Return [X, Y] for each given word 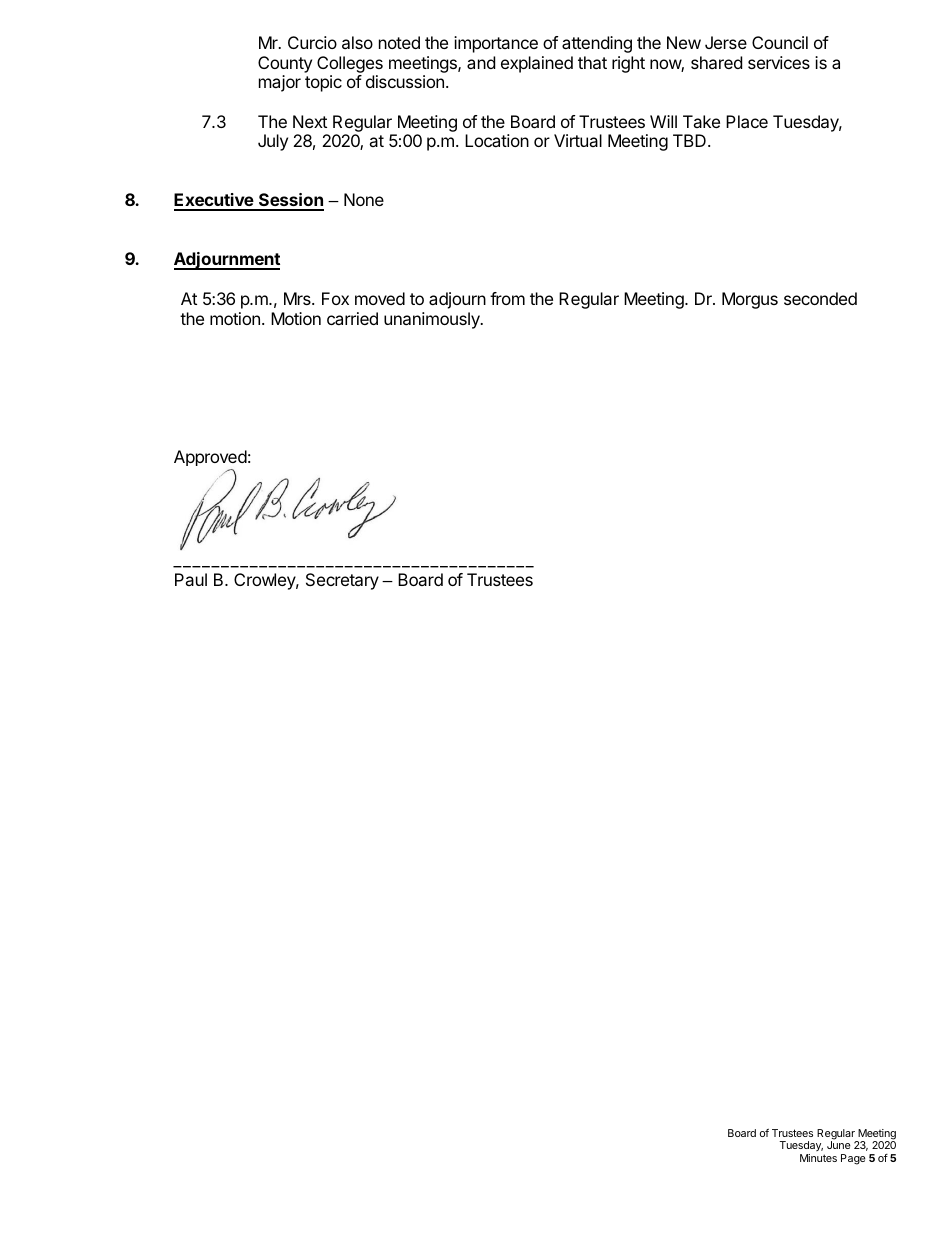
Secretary [342, 581]
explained [537, 64]
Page [853, 1159]
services [779, 62]
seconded [820, 298]
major [280, 83]
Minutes [818, 1158]
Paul [191, 579]
